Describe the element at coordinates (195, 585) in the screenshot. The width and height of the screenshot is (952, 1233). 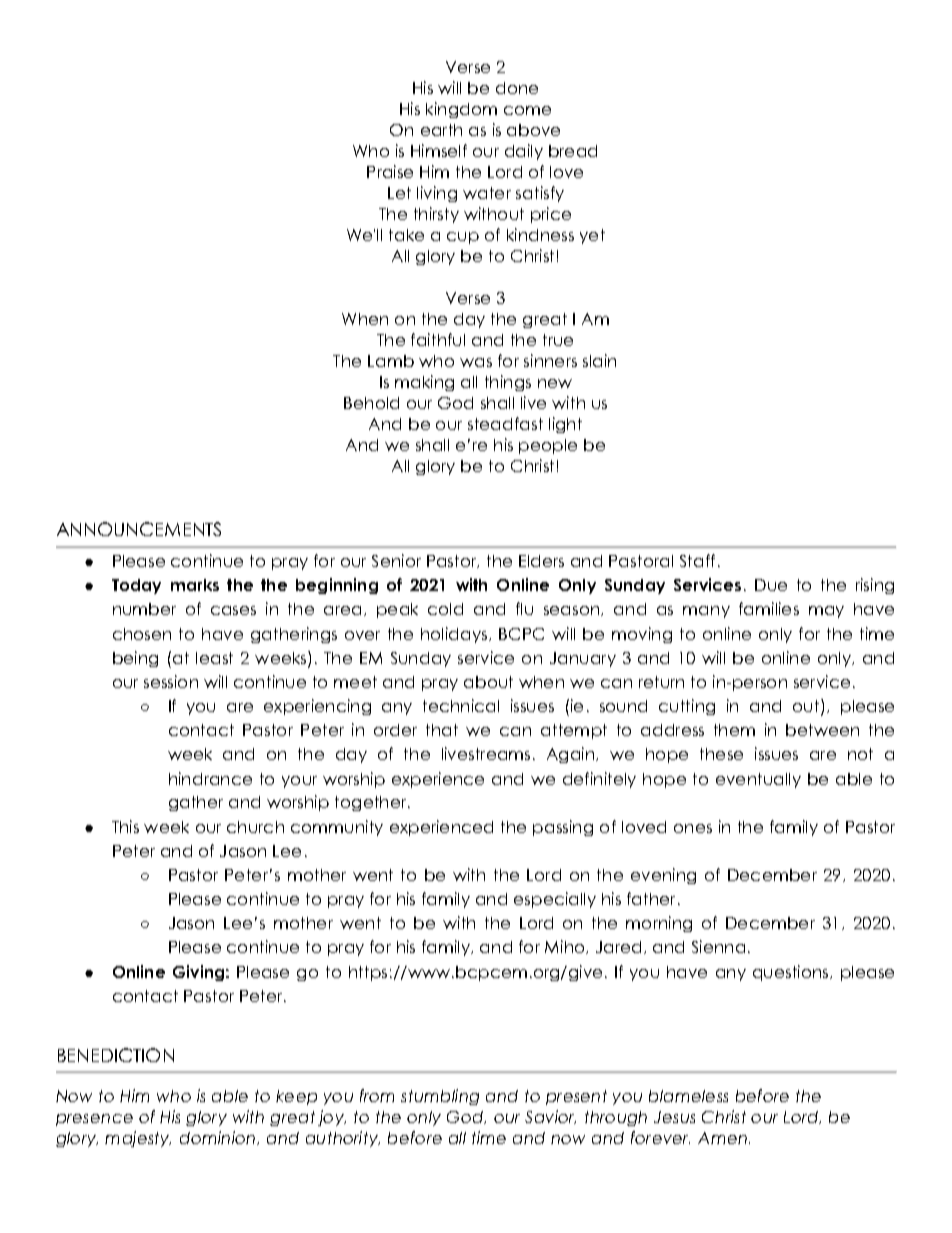
I see `marks` at that location.
